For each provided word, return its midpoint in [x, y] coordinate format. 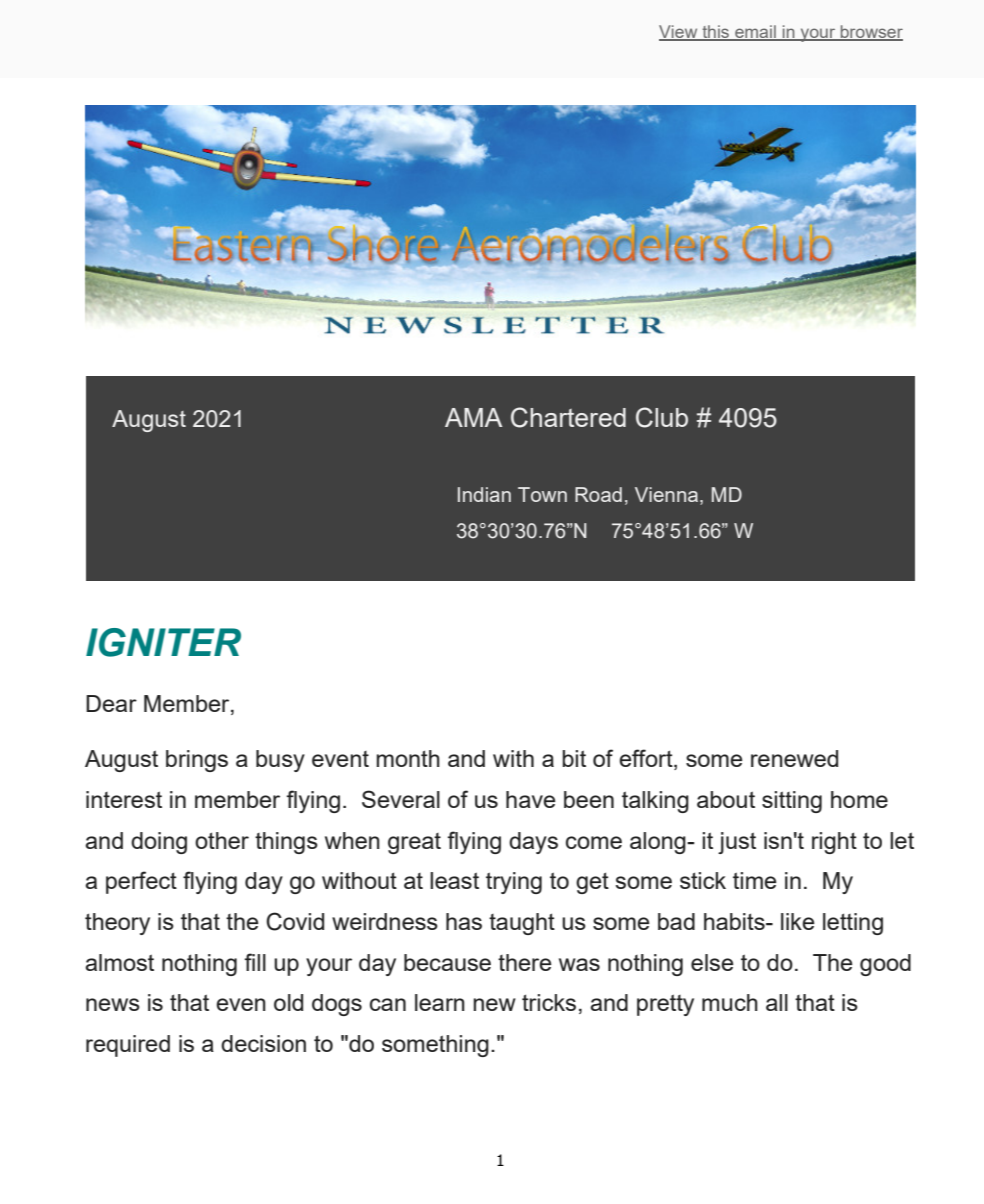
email [755, 33]
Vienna [668, 496]
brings [197, 761]
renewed [794, 758]
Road [598, 494]
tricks [549, 1002]
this [716, 33]
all [777, 1002]
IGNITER [163, 642]
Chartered [568, 417]
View [679, 33]
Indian [484, 494]
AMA [473, 417]
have [531, 799]
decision [263, 1043]
